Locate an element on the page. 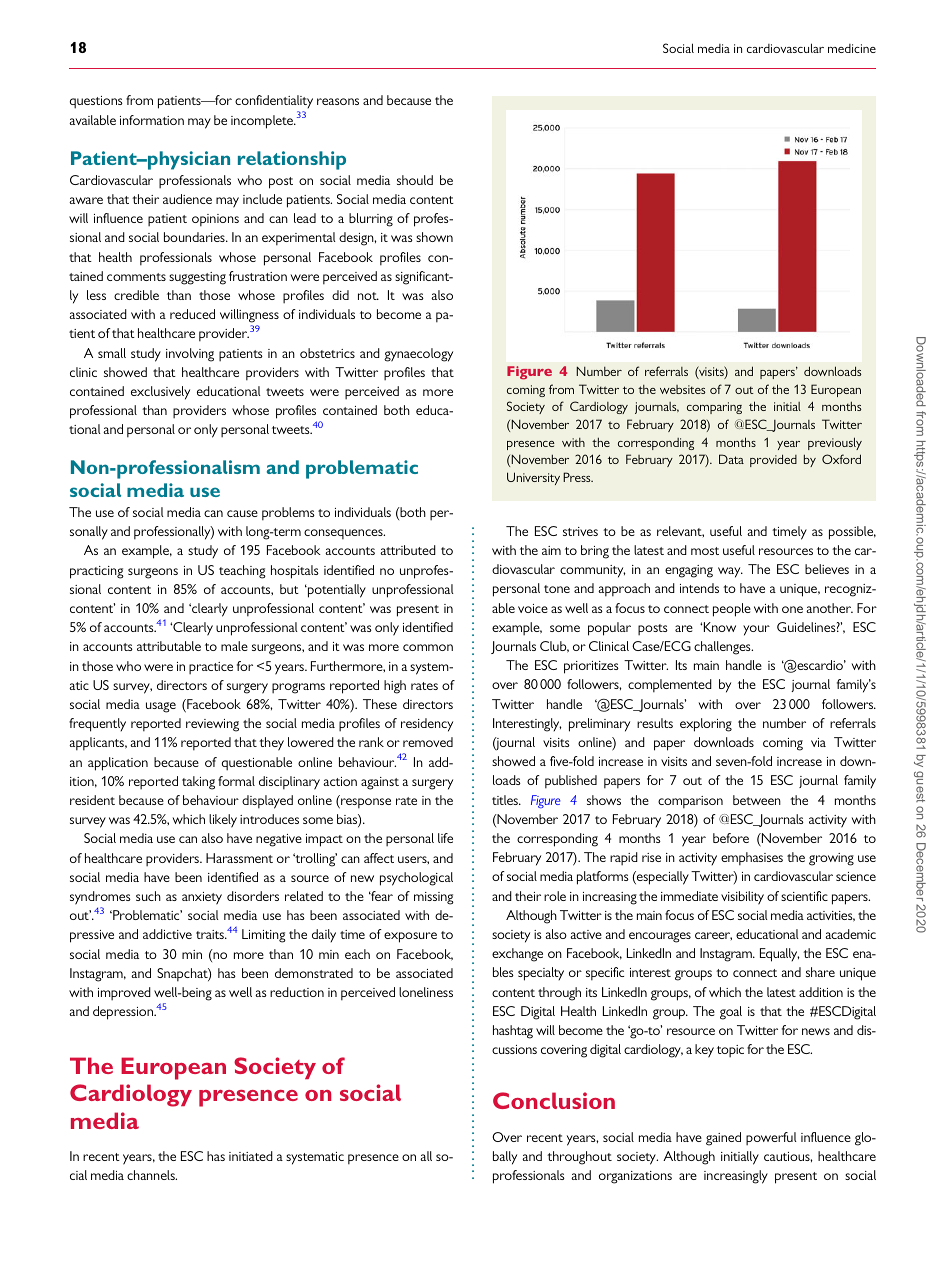  provided is located at coordinates (773, 460).
